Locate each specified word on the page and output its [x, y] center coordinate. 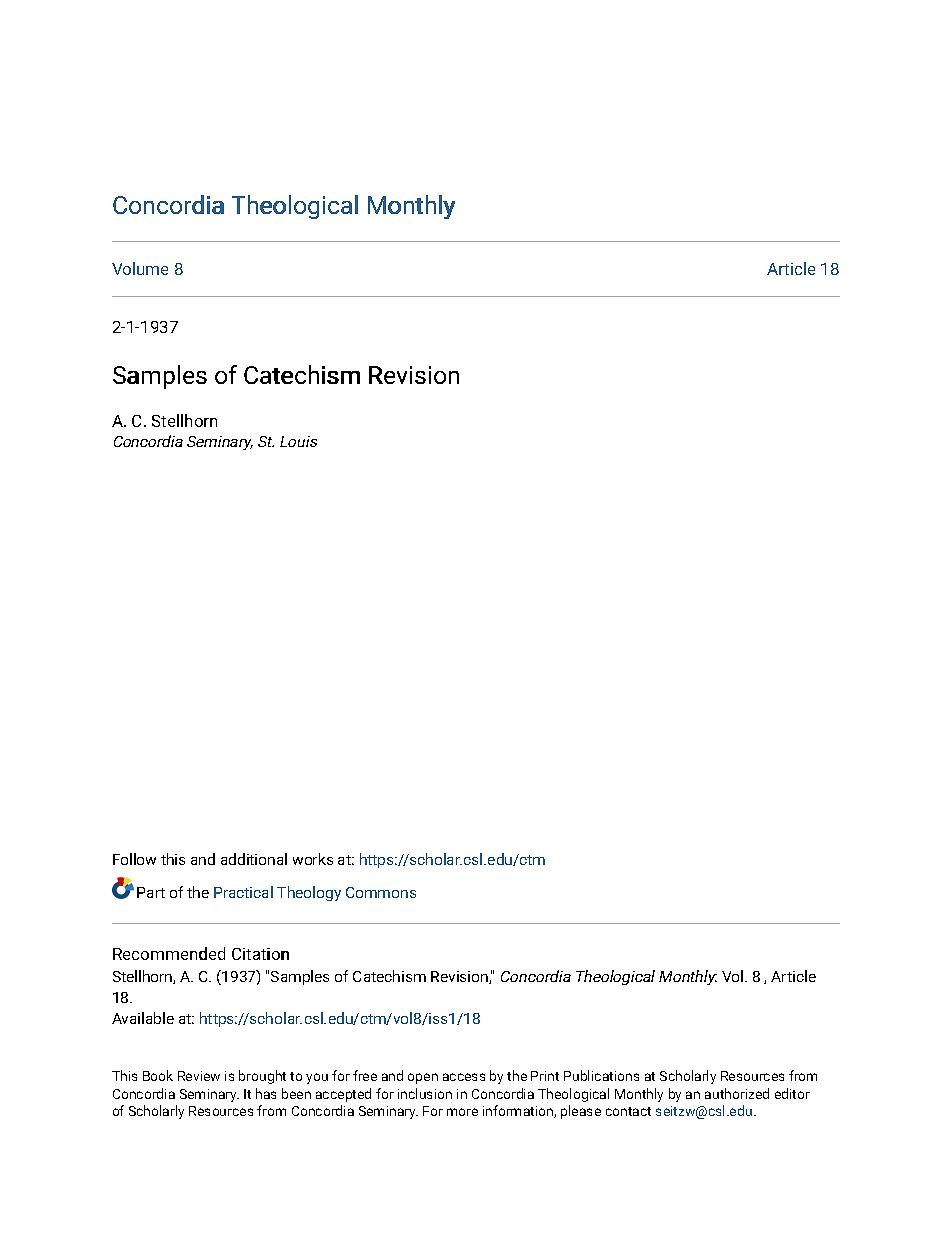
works [313, 859]
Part [151, 892]
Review [199, 1076]
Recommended [169, 953]
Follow [134, 859]
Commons [381, 892]
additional [254, 859]
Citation [260, 954]
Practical [243, 892]
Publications [601, 1075]
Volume [140, 268]
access [464, 1077]
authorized [737, 1093]
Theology [309, 893]
